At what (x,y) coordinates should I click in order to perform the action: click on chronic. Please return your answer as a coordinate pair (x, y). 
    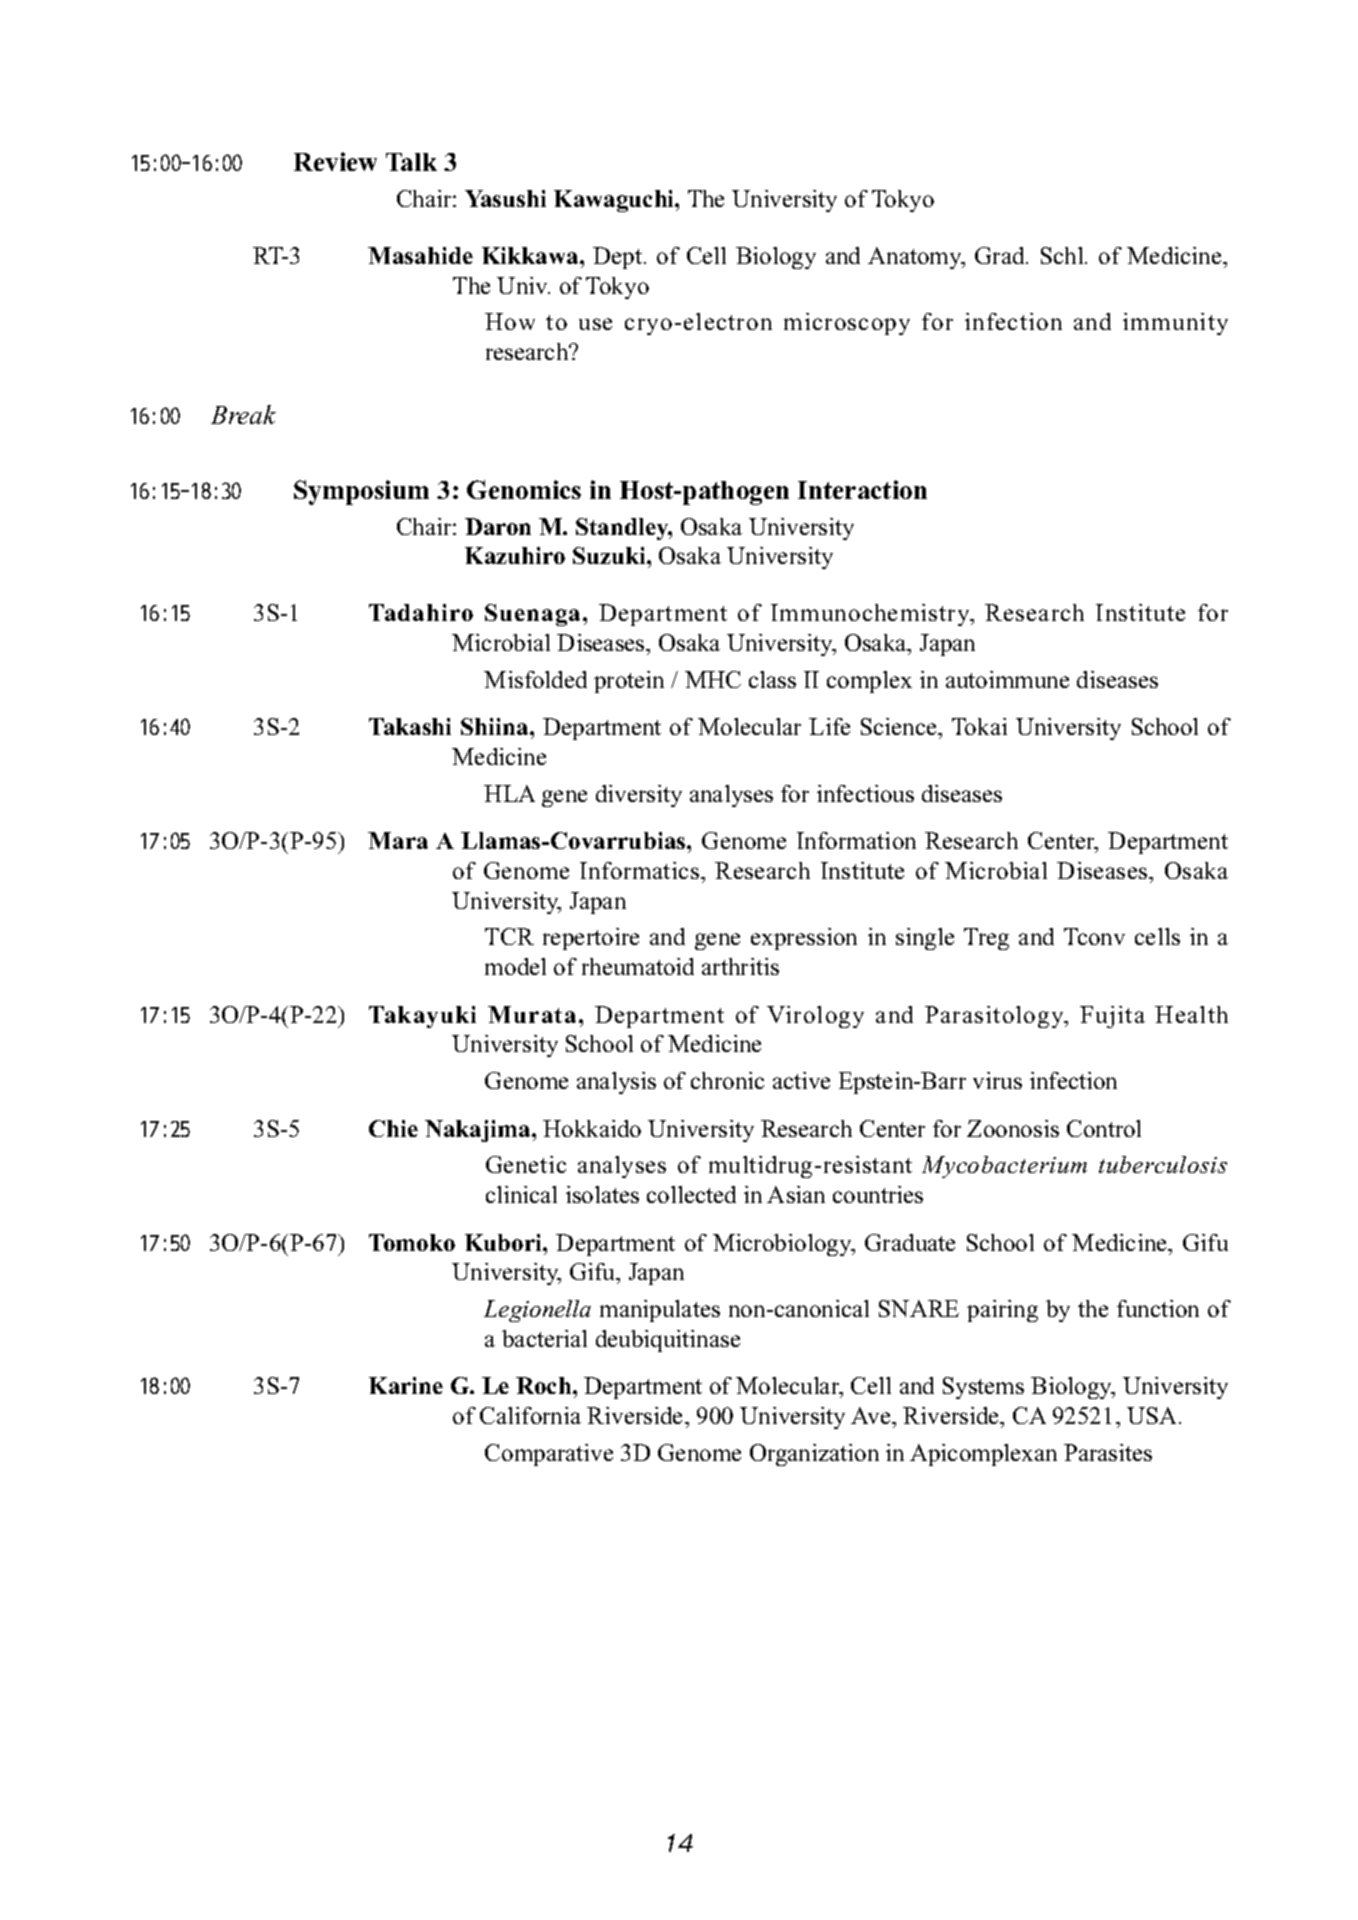
    Looking at the image, I should click on (727, 1080).
